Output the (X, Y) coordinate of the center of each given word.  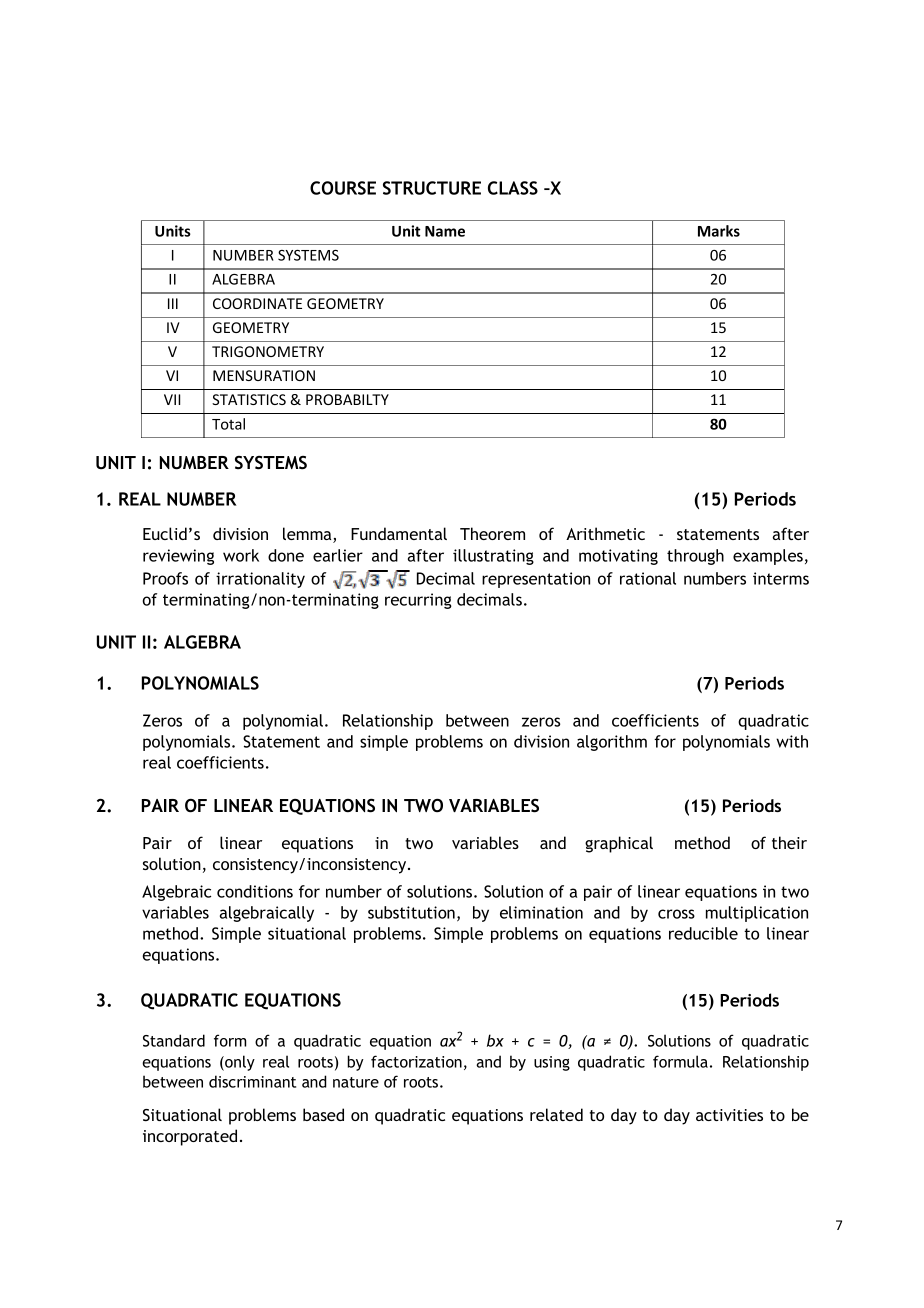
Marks (719, 231)
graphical (619, 844)
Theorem (492, 533)
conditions (255, 891)
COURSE (343, 188)
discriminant (252, 1081)
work (241, 555)
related (556, 1114)
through (695, 557)
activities (729, 1115)
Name (445, 231)
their (789, 842)
